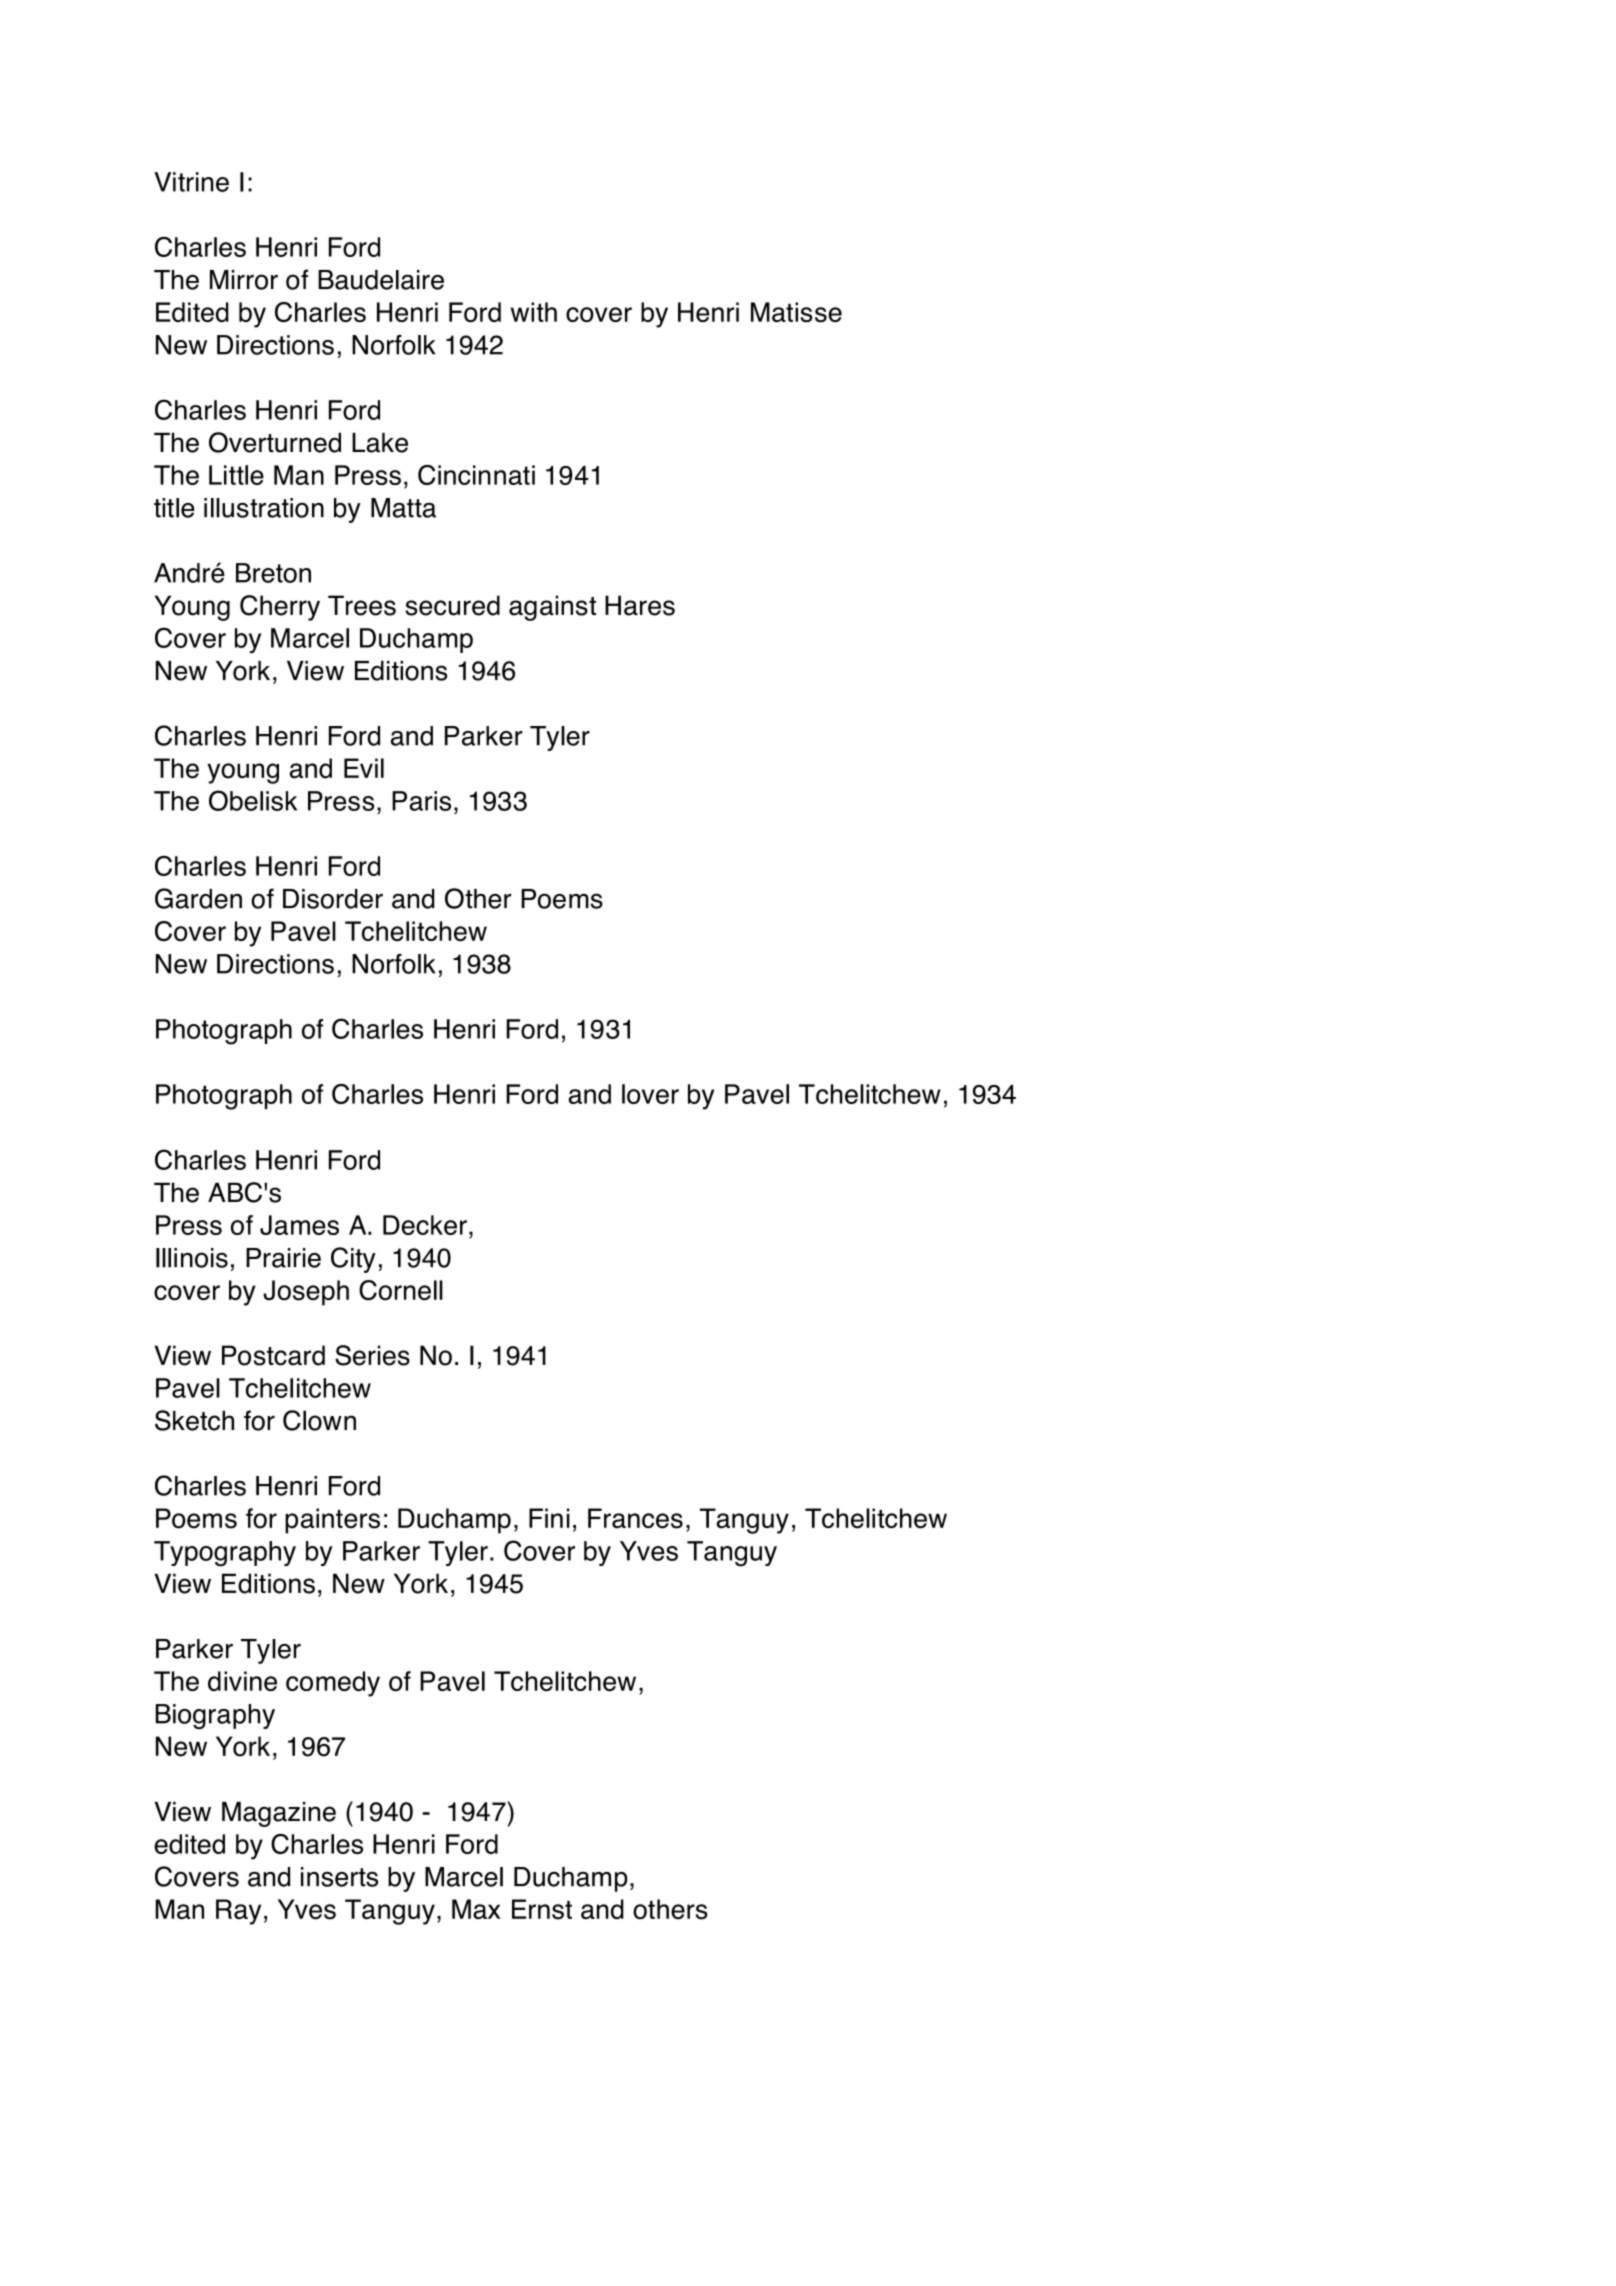  What do you see at coordinates (796, 312) in the document?
I see `Matisse` at bounding box center [796, 312].
